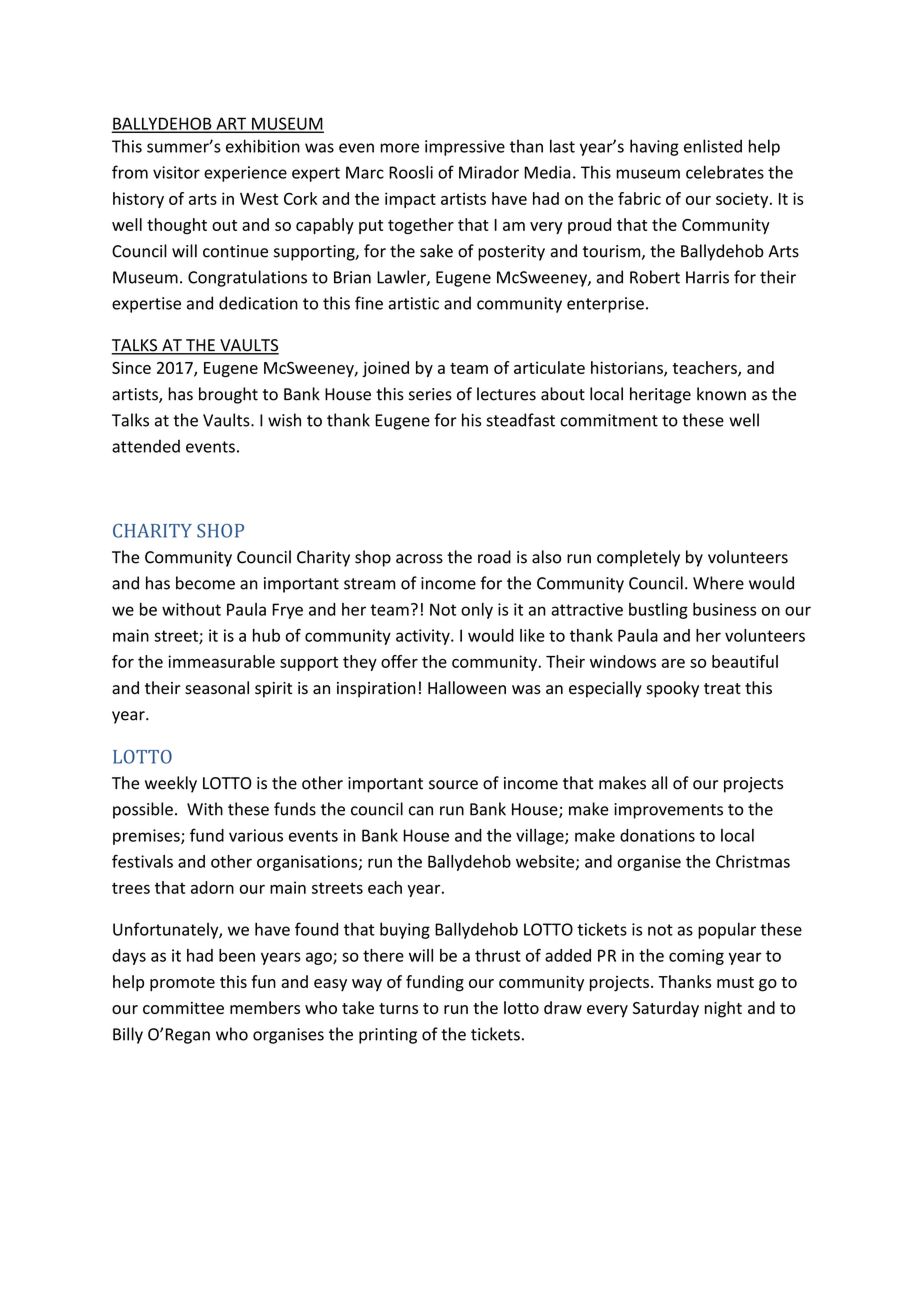  I want to click on brought, so click(228, 395).
